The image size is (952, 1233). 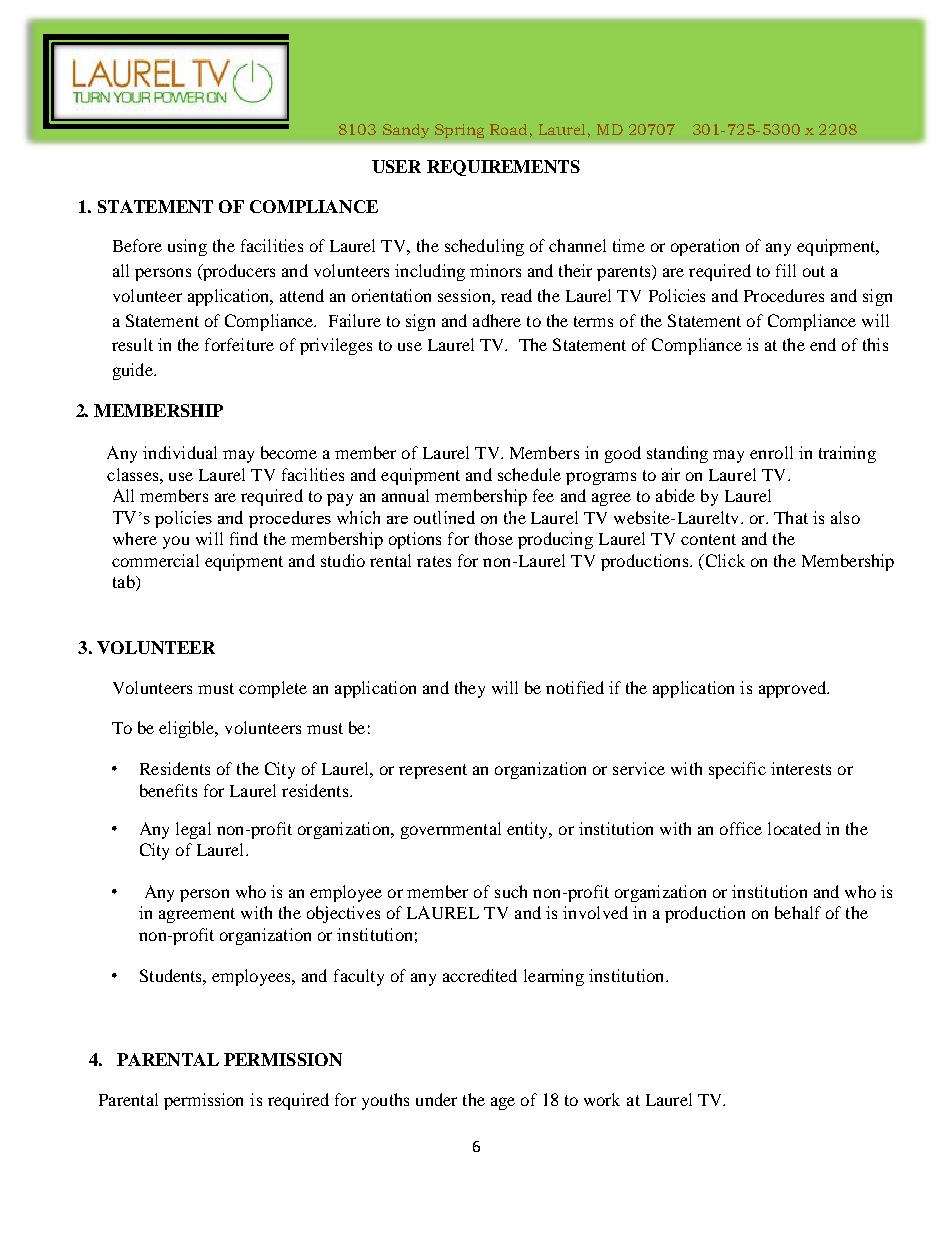 What do you see at coordinates (434, 561) in the screenshot?
I see `rates` at bounding box center [434, 561].
